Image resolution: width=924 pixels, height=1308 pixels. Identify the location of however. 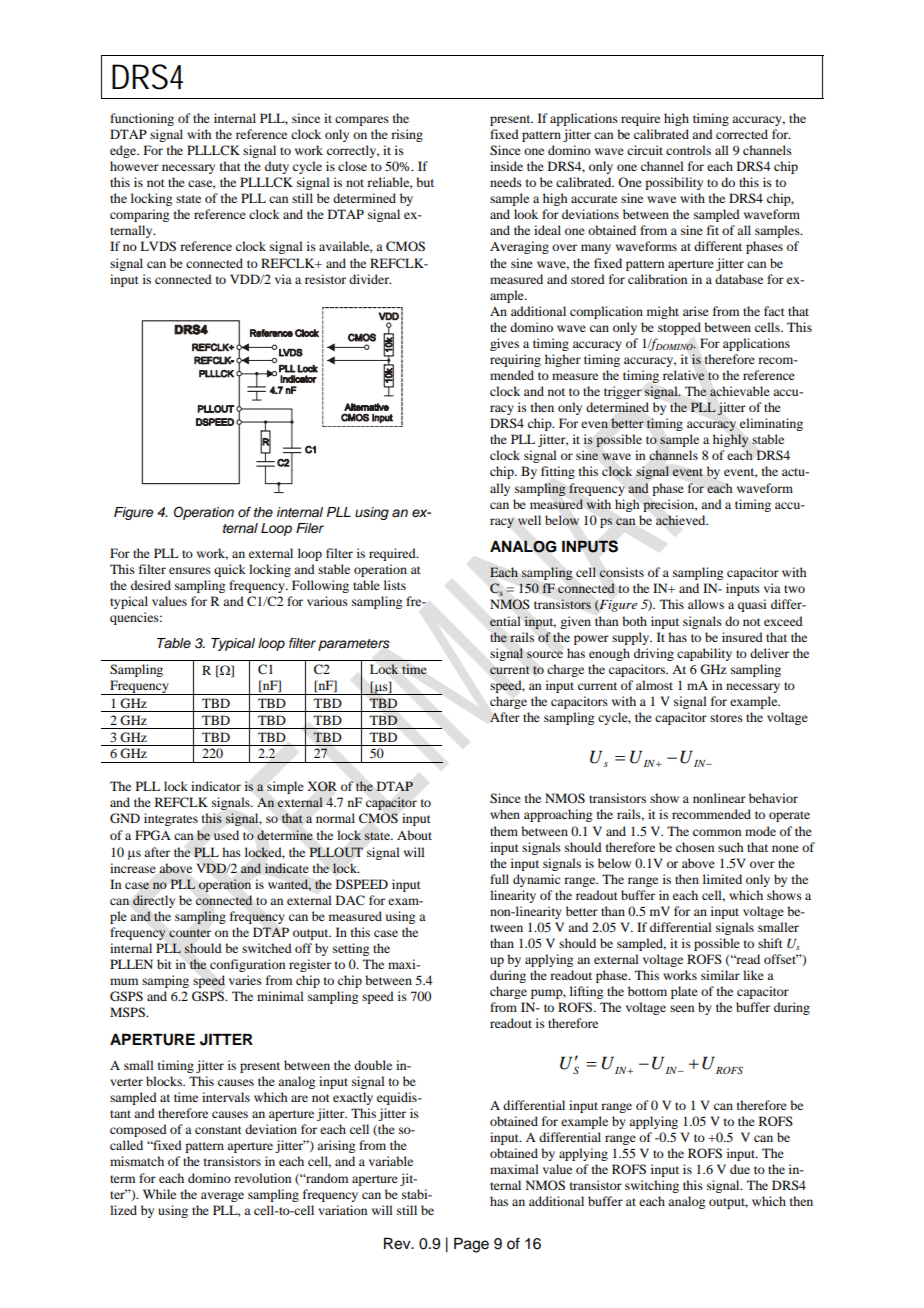
(134, 166).
